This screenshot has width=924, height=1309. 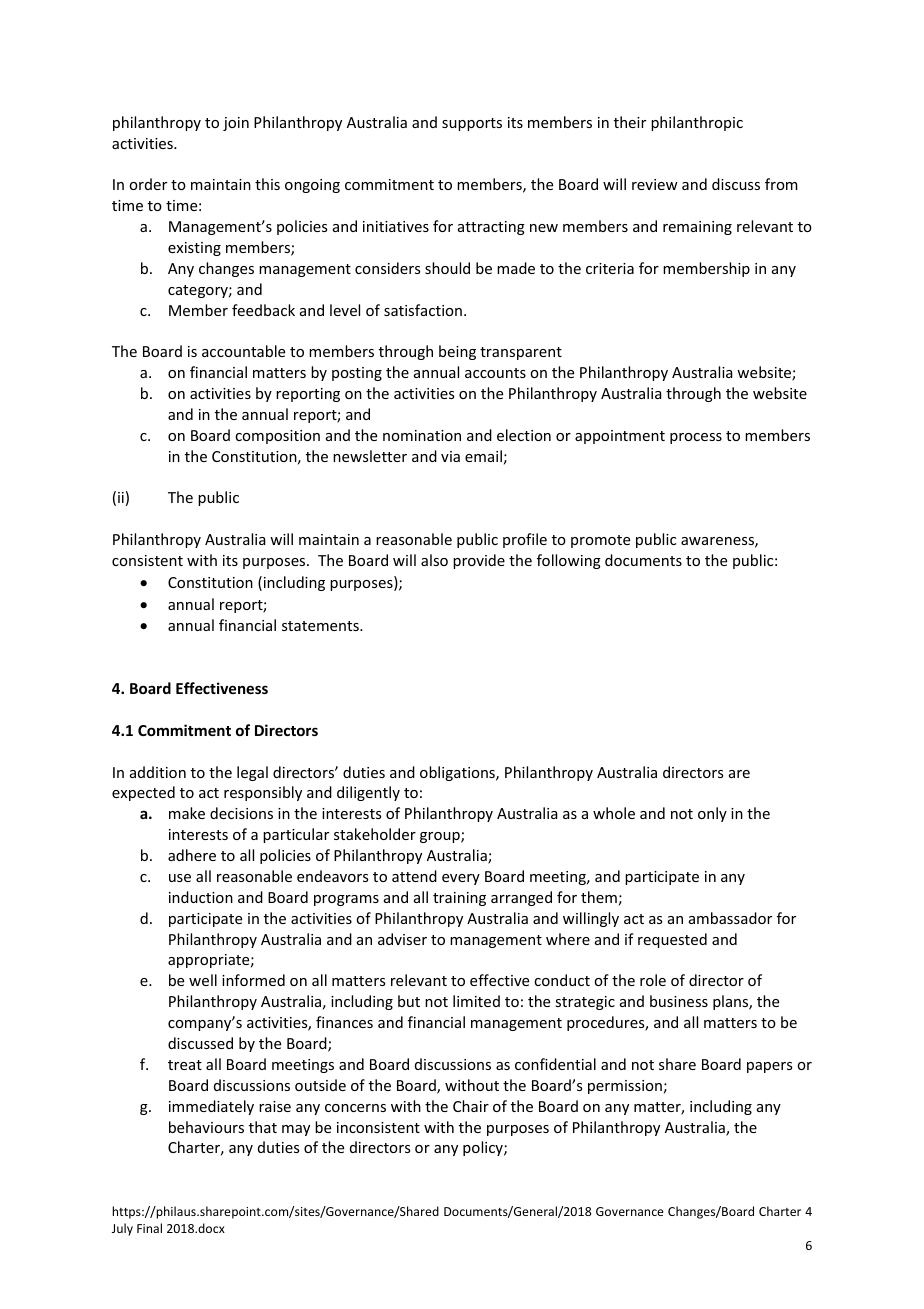 I want to click on join, so click(x=236, y=124).
